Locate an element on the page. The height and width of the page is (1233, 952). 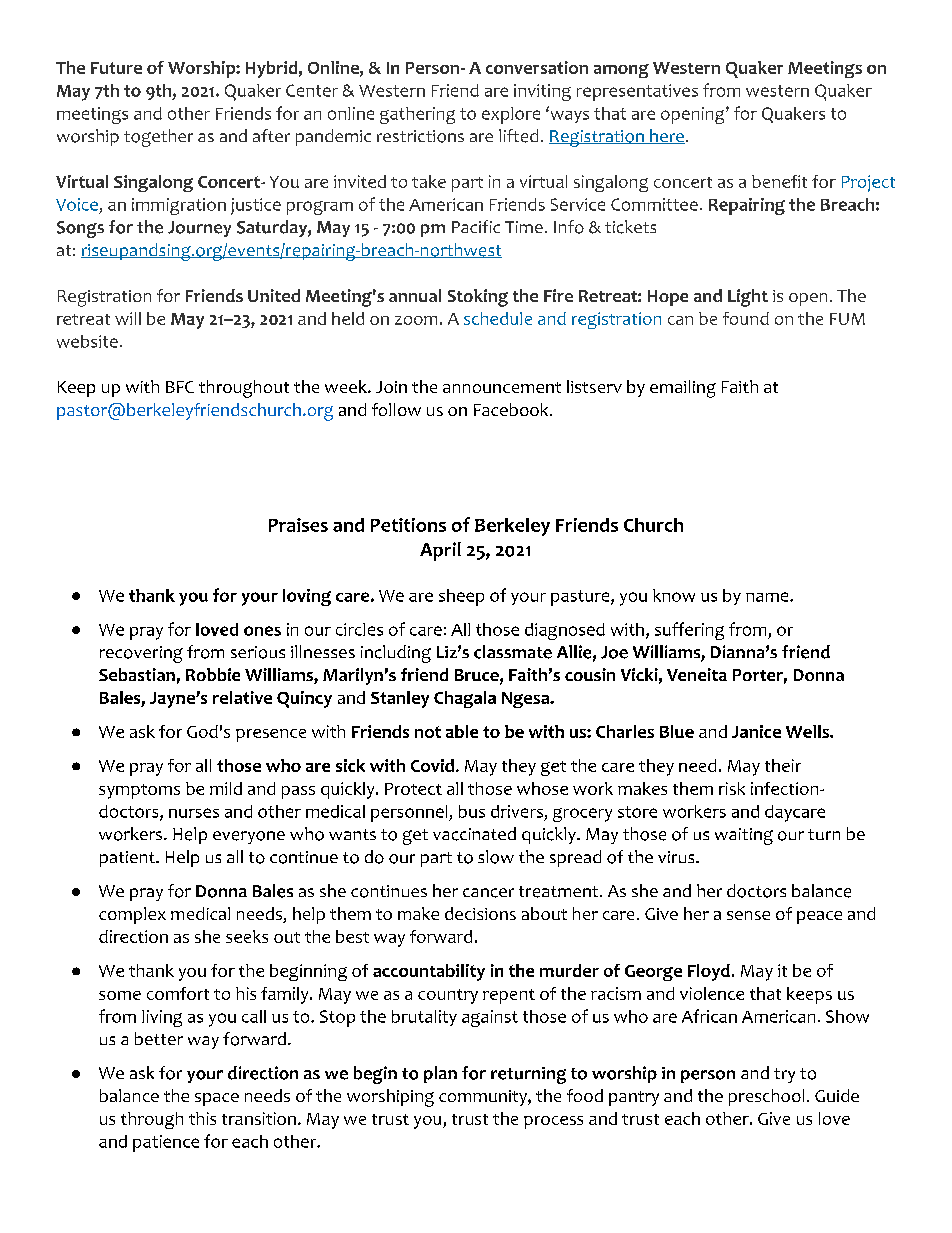
community is located at coordinates (484, 1098).
